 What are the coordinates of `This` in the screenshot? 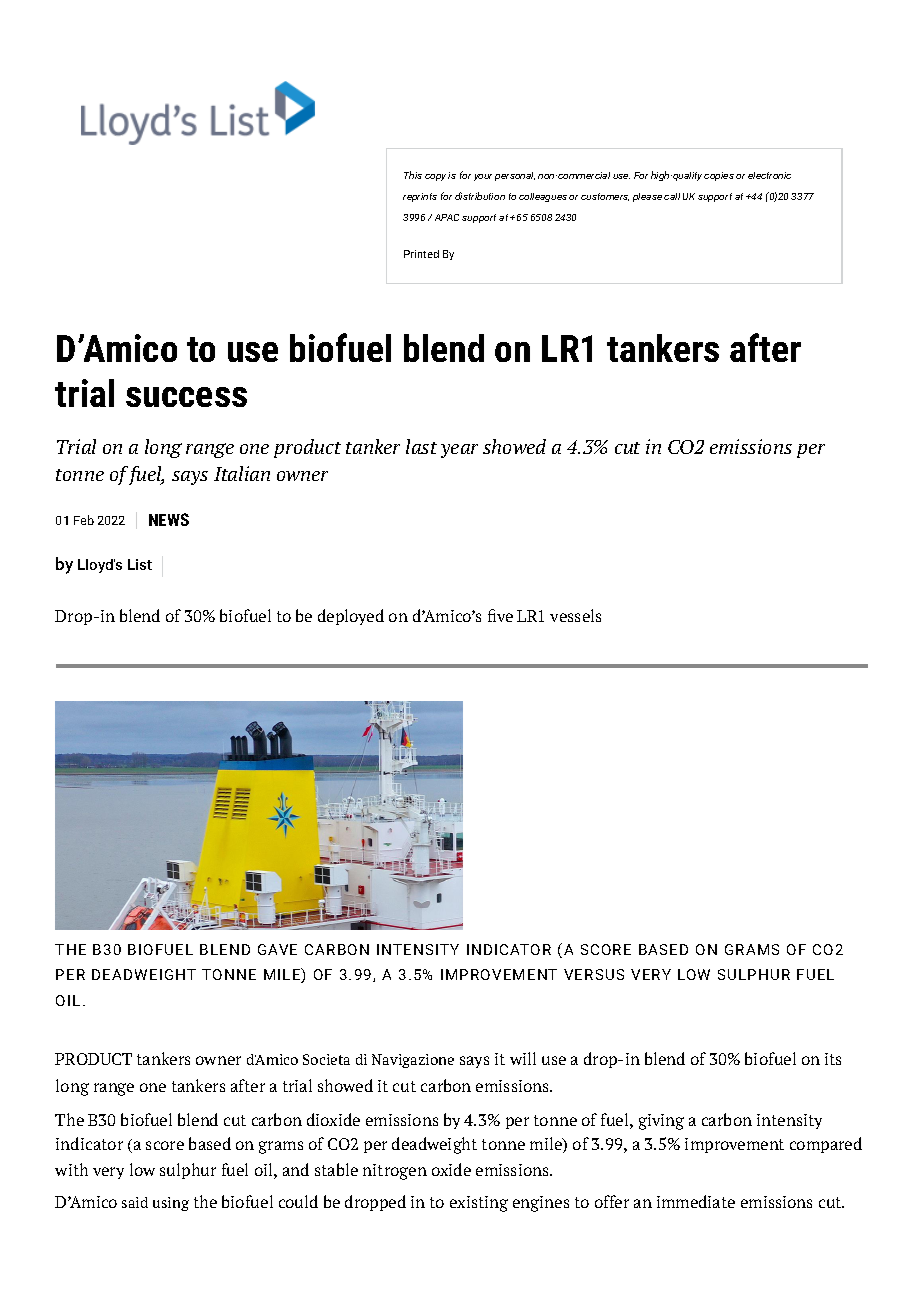 It's located at (413, 175).
